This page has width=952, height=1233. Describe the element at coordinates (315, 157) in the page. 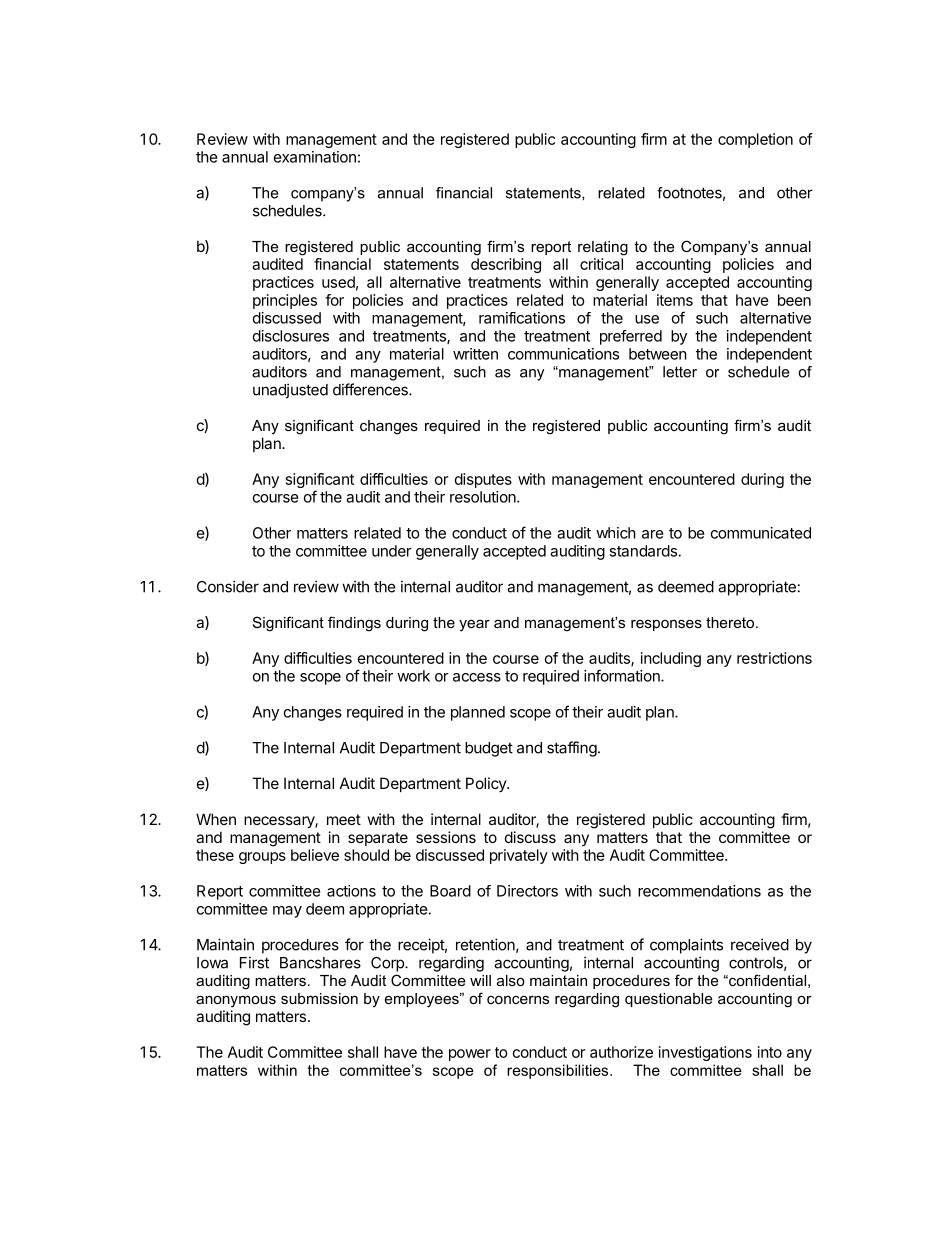

I see `examination` at that location.
